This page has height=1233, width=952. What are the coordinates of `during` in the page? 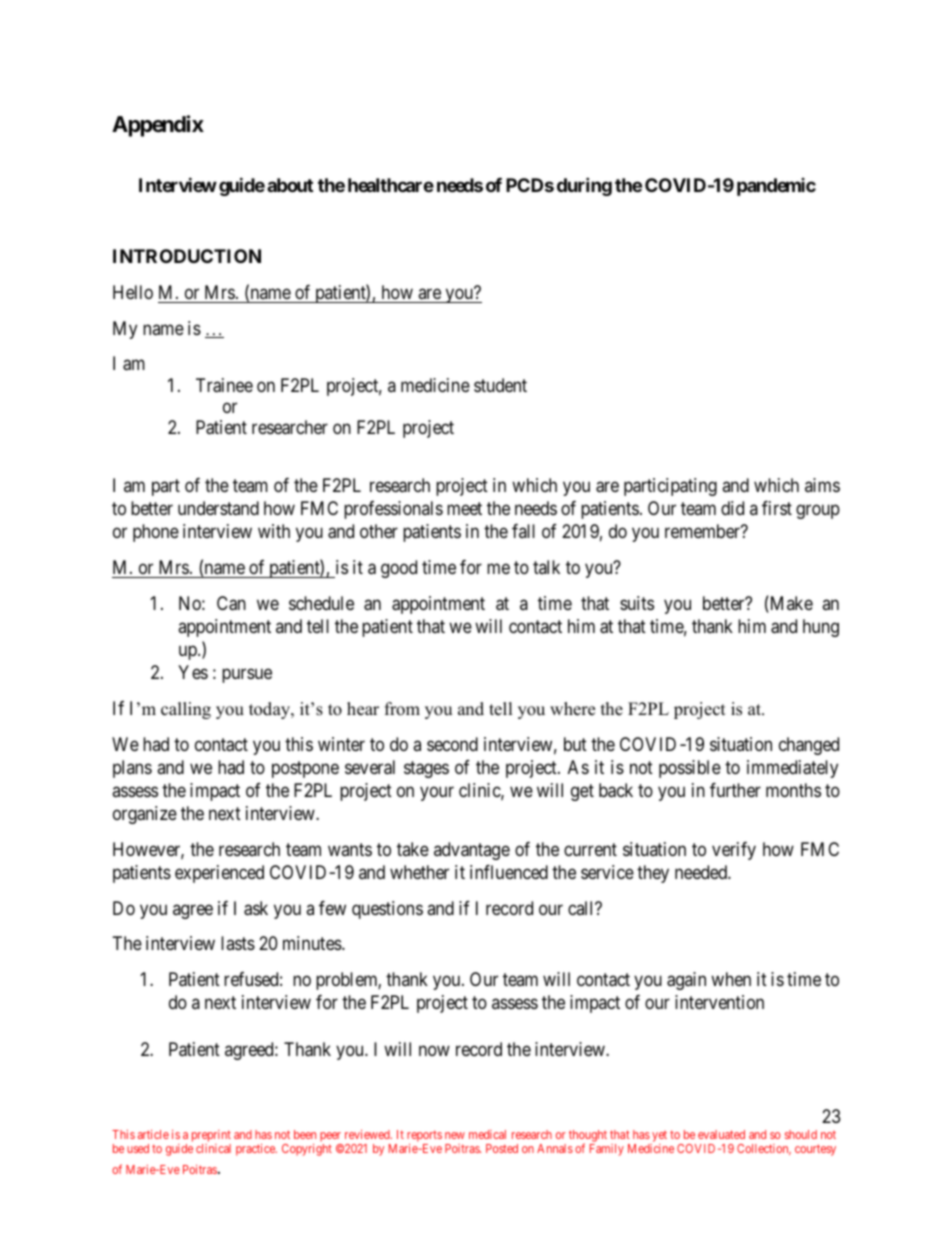 It's located at (584, 186).
